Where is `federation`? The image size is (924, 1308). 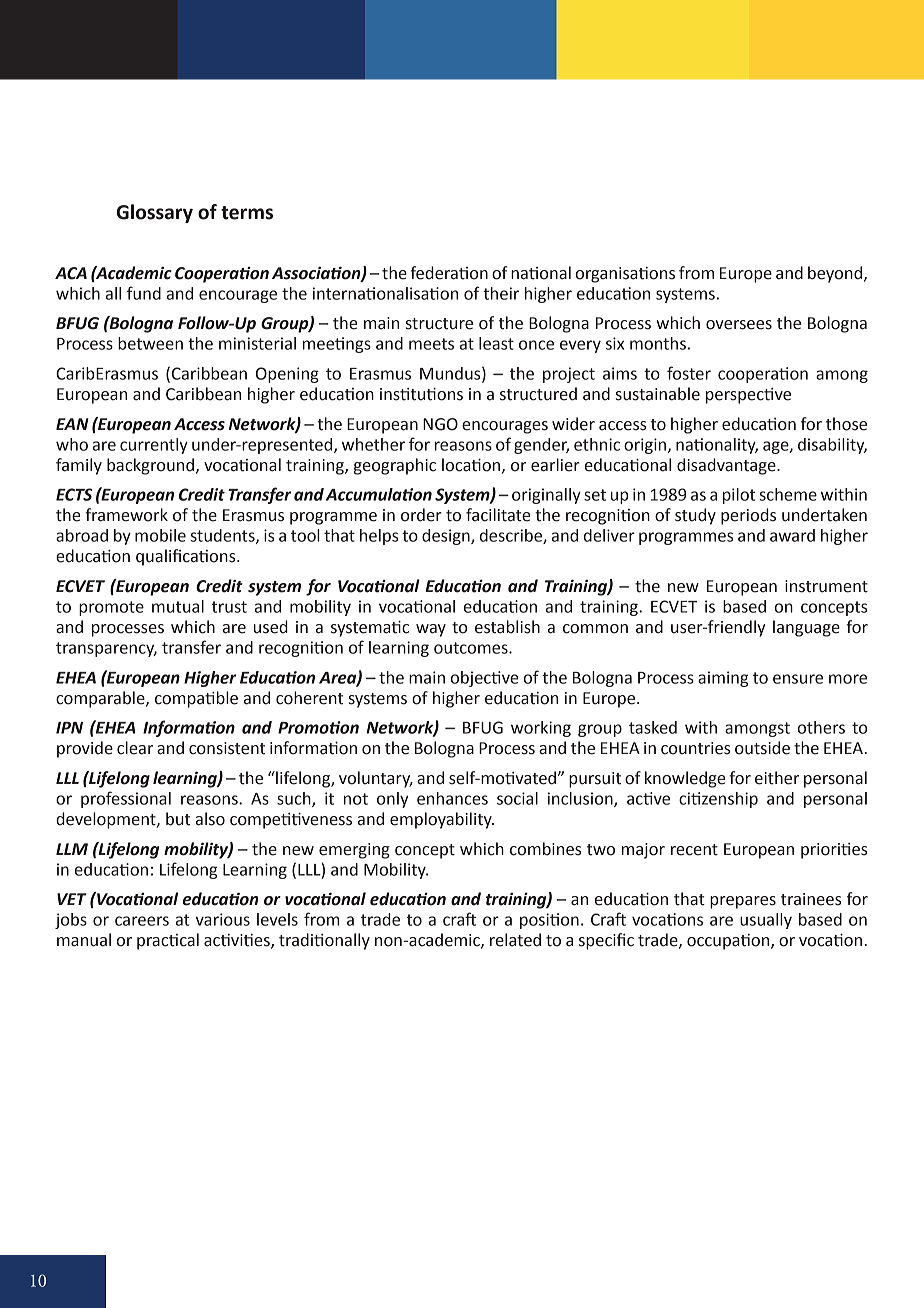 federation is located at coordinates (449, 273).
